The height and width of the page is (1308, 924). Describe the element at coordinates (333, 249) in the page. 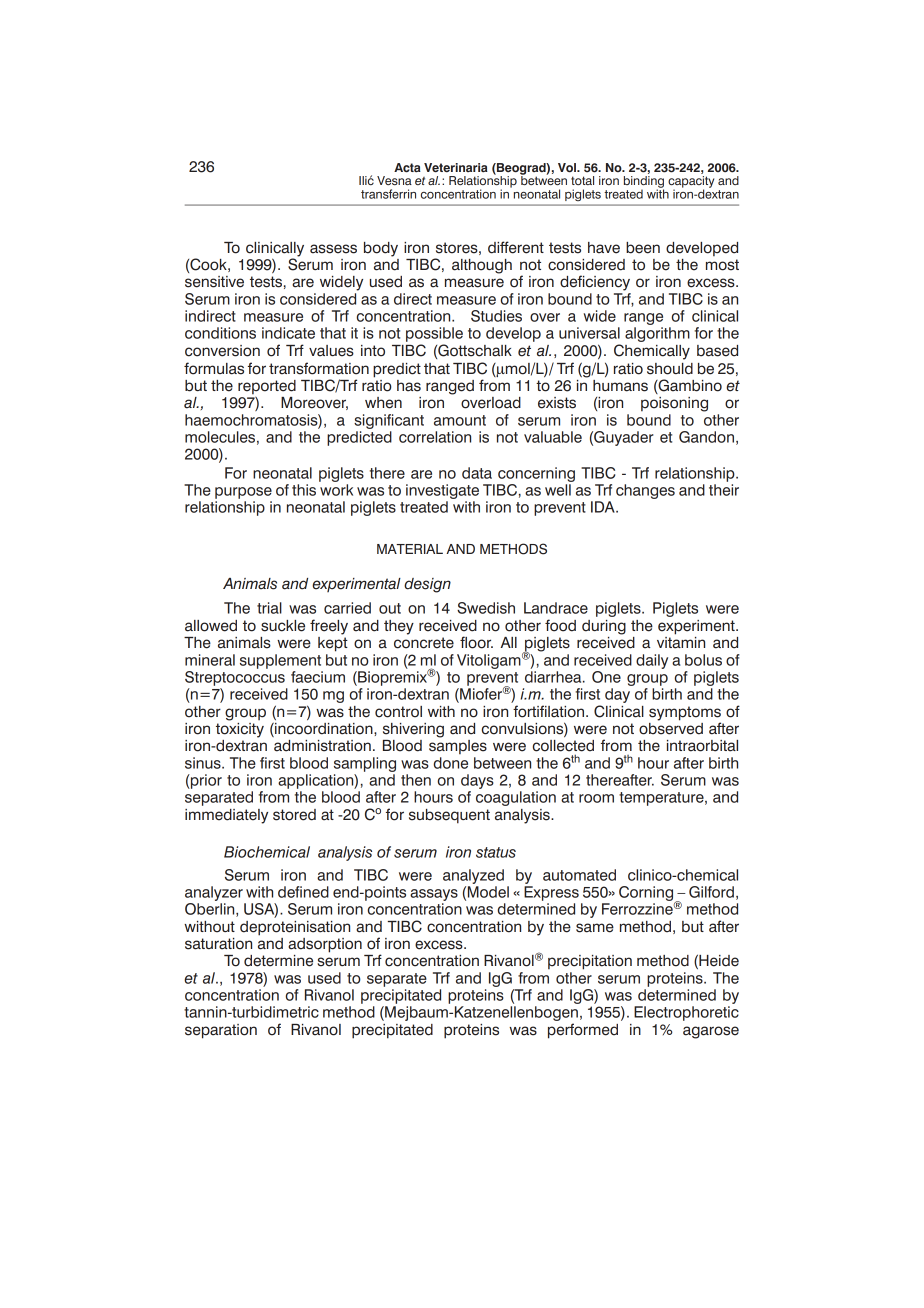

I see `assess` at that location.
